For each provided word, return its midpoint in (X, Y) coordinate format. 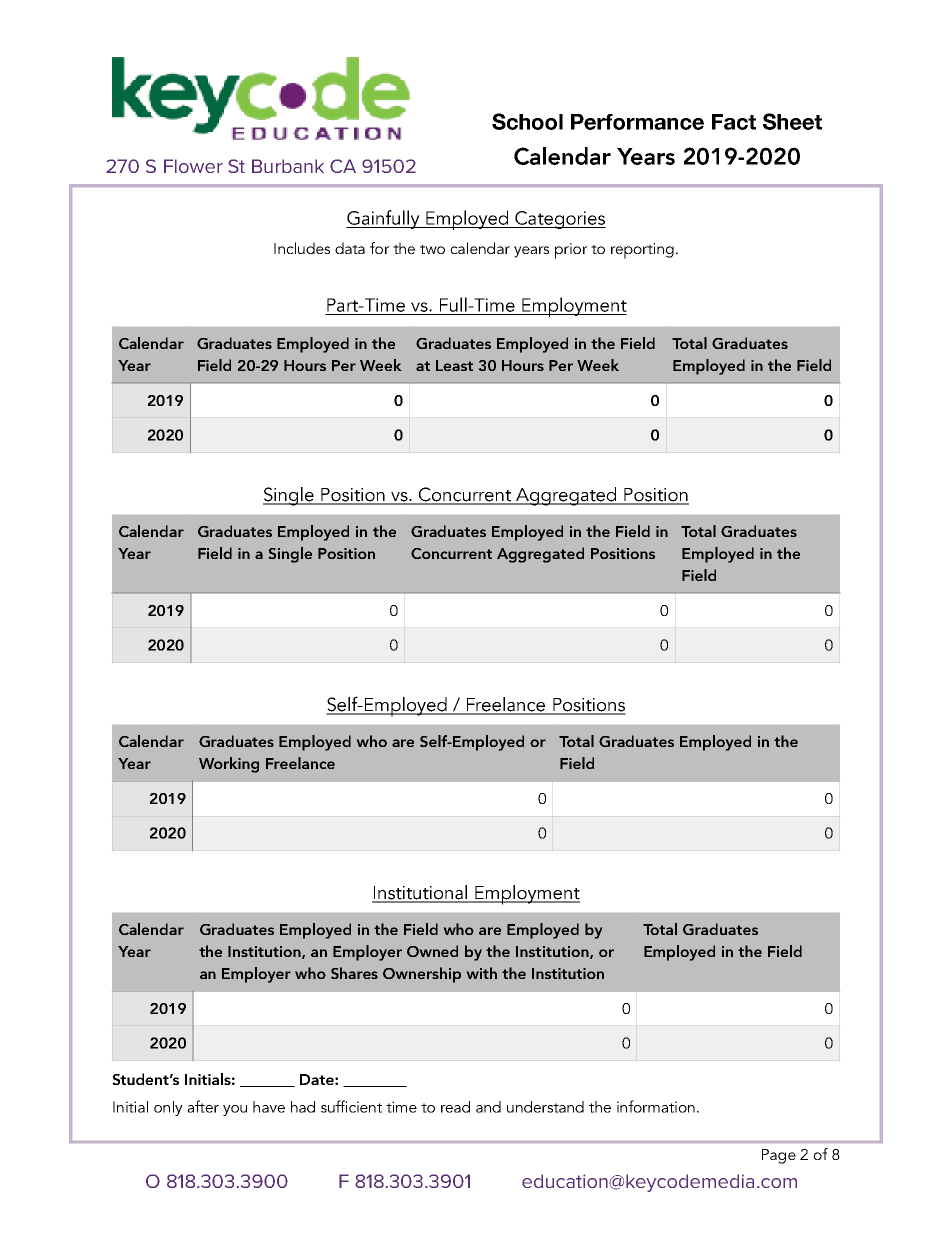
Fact (734, 122)
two (432, 249)
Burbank (288, 166)
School (527, 121)
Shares (354, 973)
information (656, 1106)
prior (571, 251)
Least (454, 365)
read (455, 1107)
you (235, 1110)
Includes (302, 248)
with (482, 973)
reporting (642, 251)
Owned (432, 951)
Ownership (422, 975)
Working (229, 765)
